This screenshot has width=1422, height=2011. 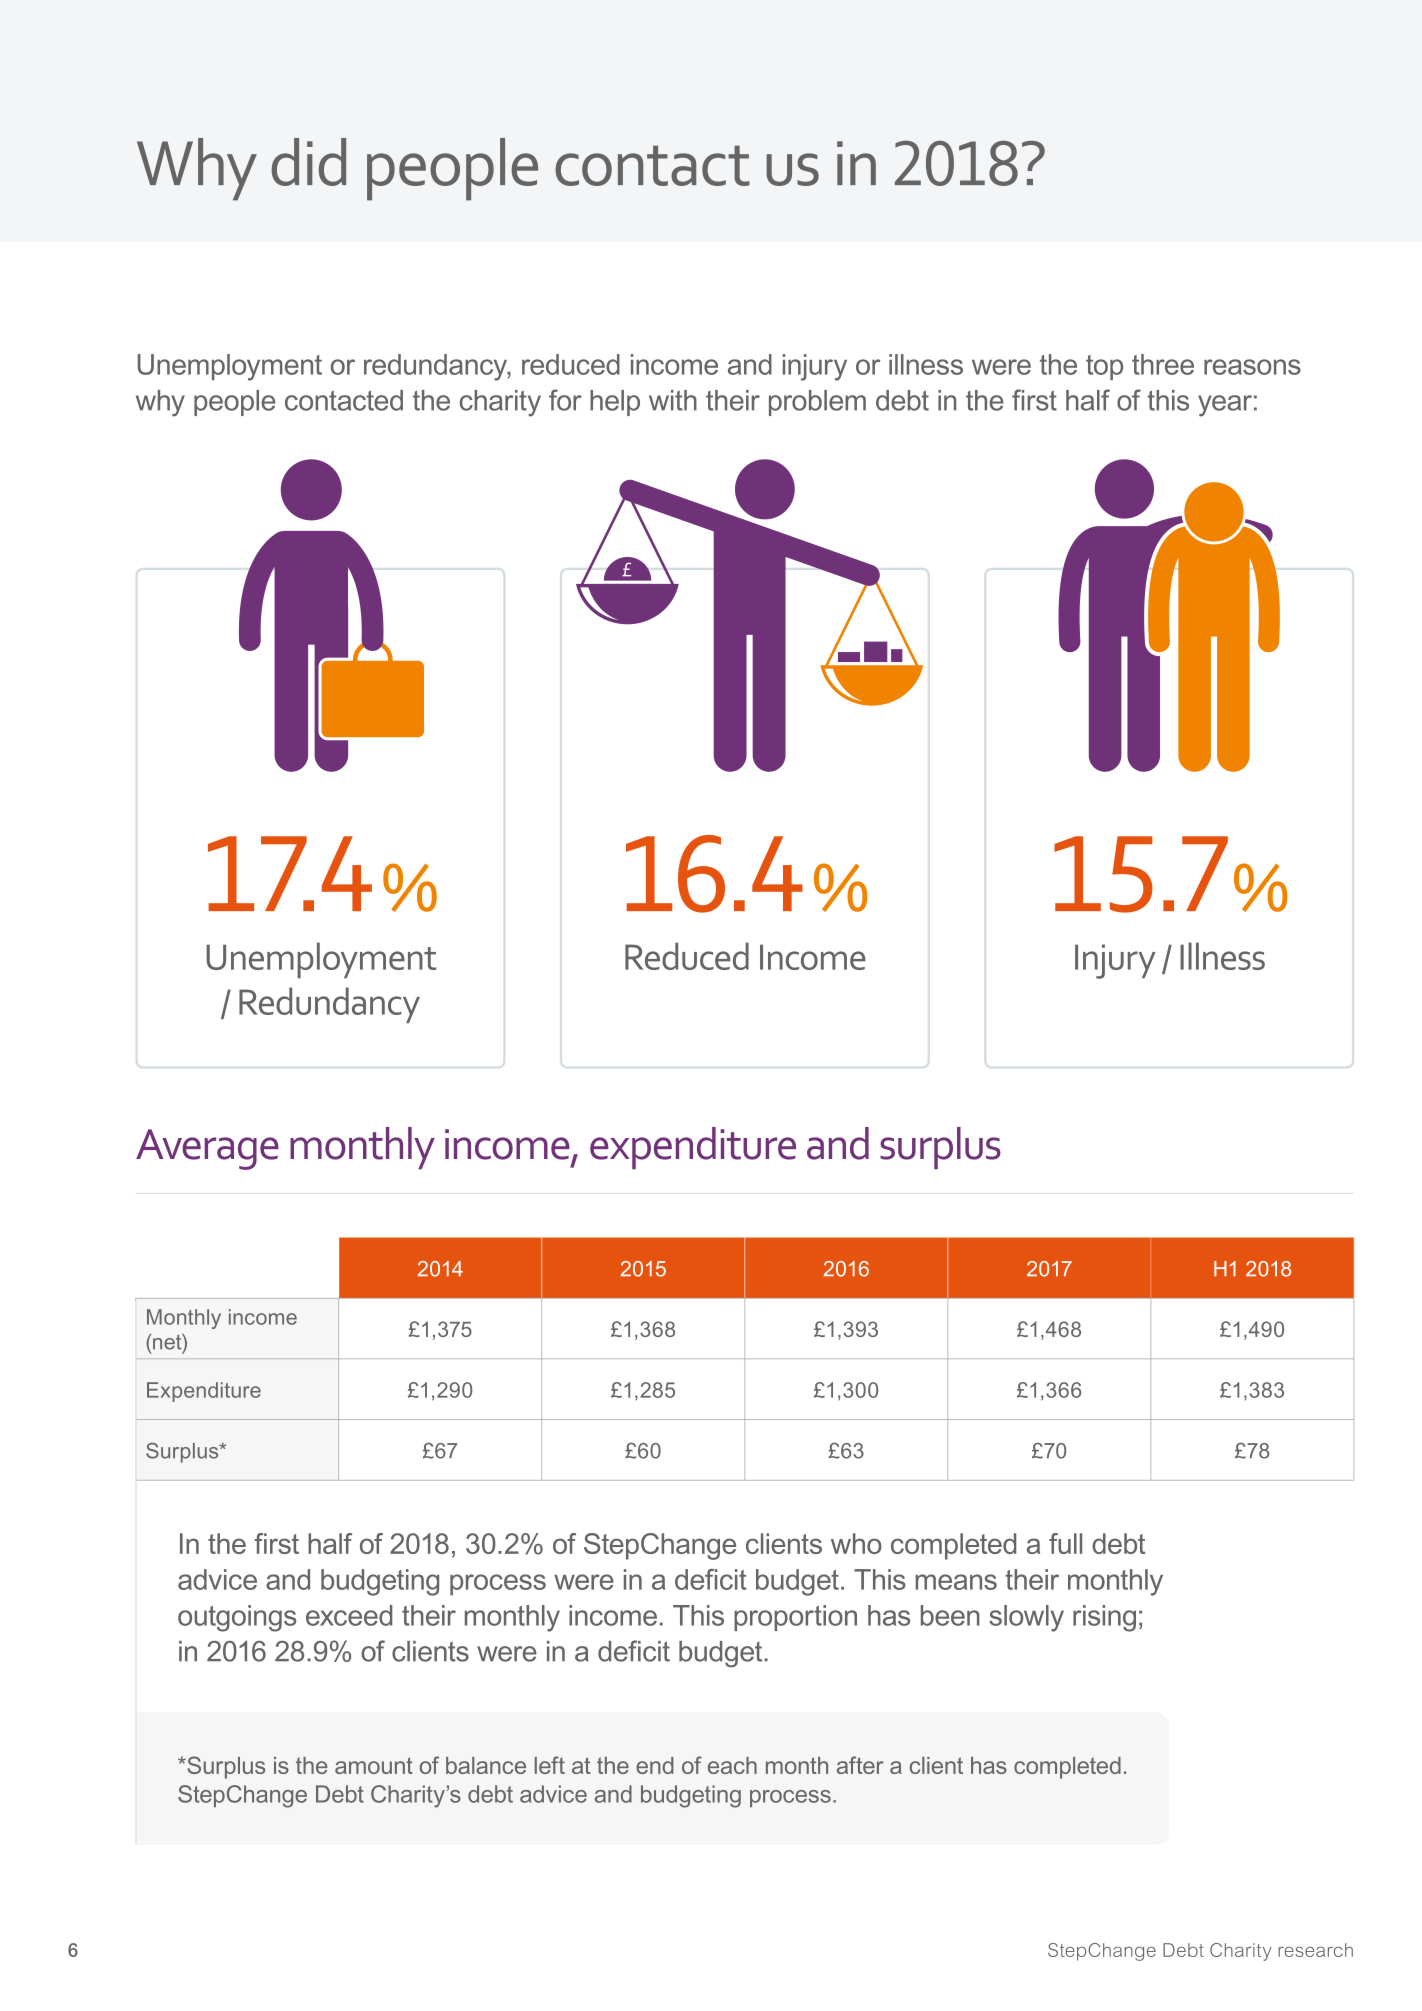 I want to click on Average, so click(x=207, y=1149).
